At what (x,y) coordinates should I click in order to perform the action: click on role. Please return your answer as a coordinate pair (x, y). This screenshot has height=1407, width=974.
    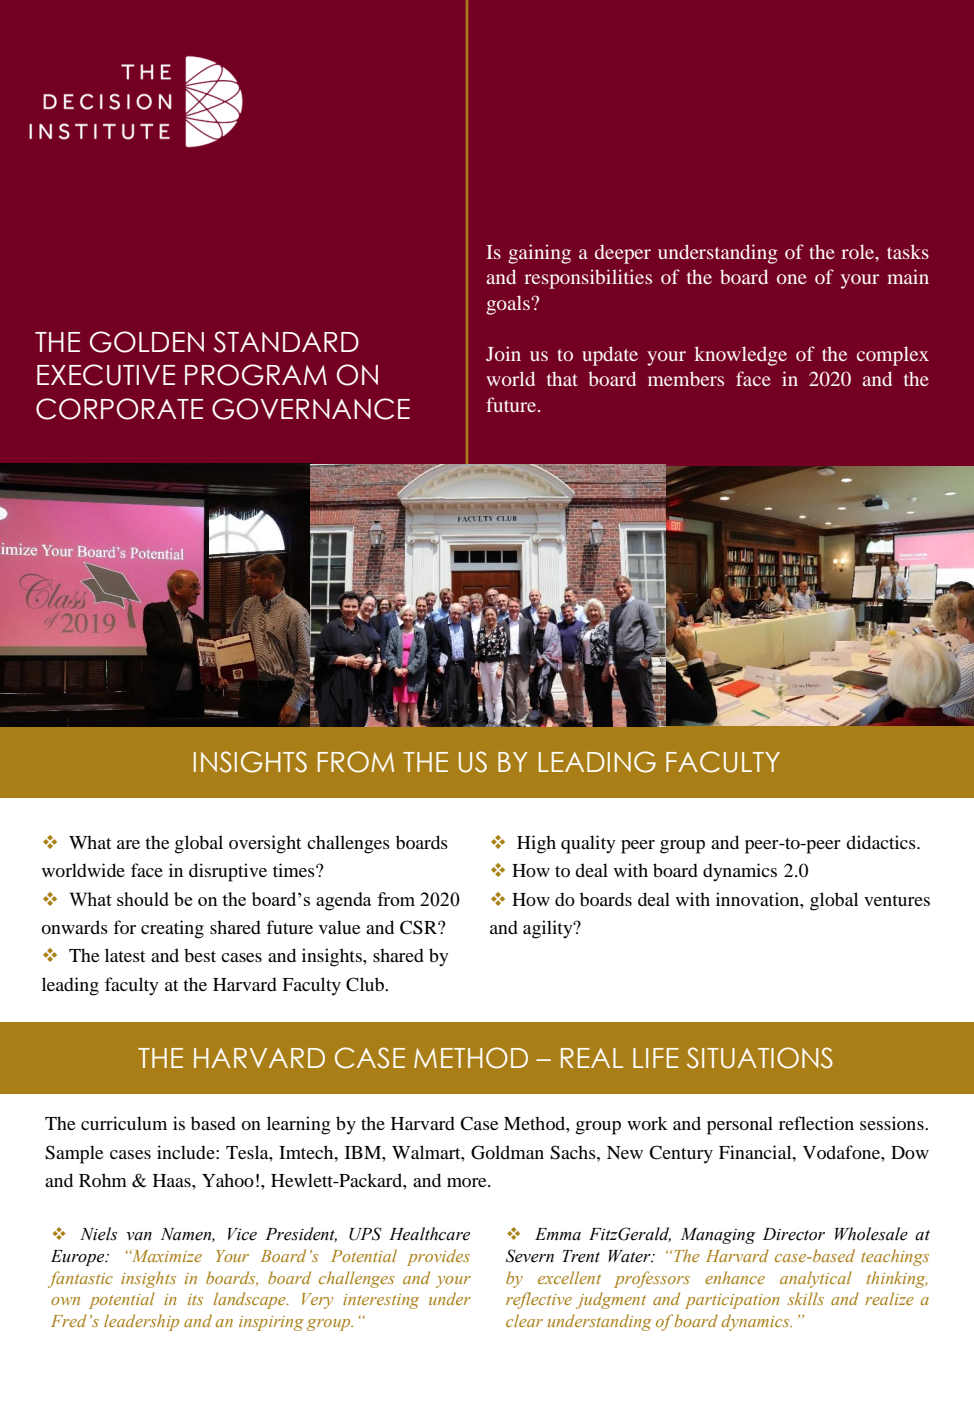
    Looking at the image, I should click on (859, 251).
